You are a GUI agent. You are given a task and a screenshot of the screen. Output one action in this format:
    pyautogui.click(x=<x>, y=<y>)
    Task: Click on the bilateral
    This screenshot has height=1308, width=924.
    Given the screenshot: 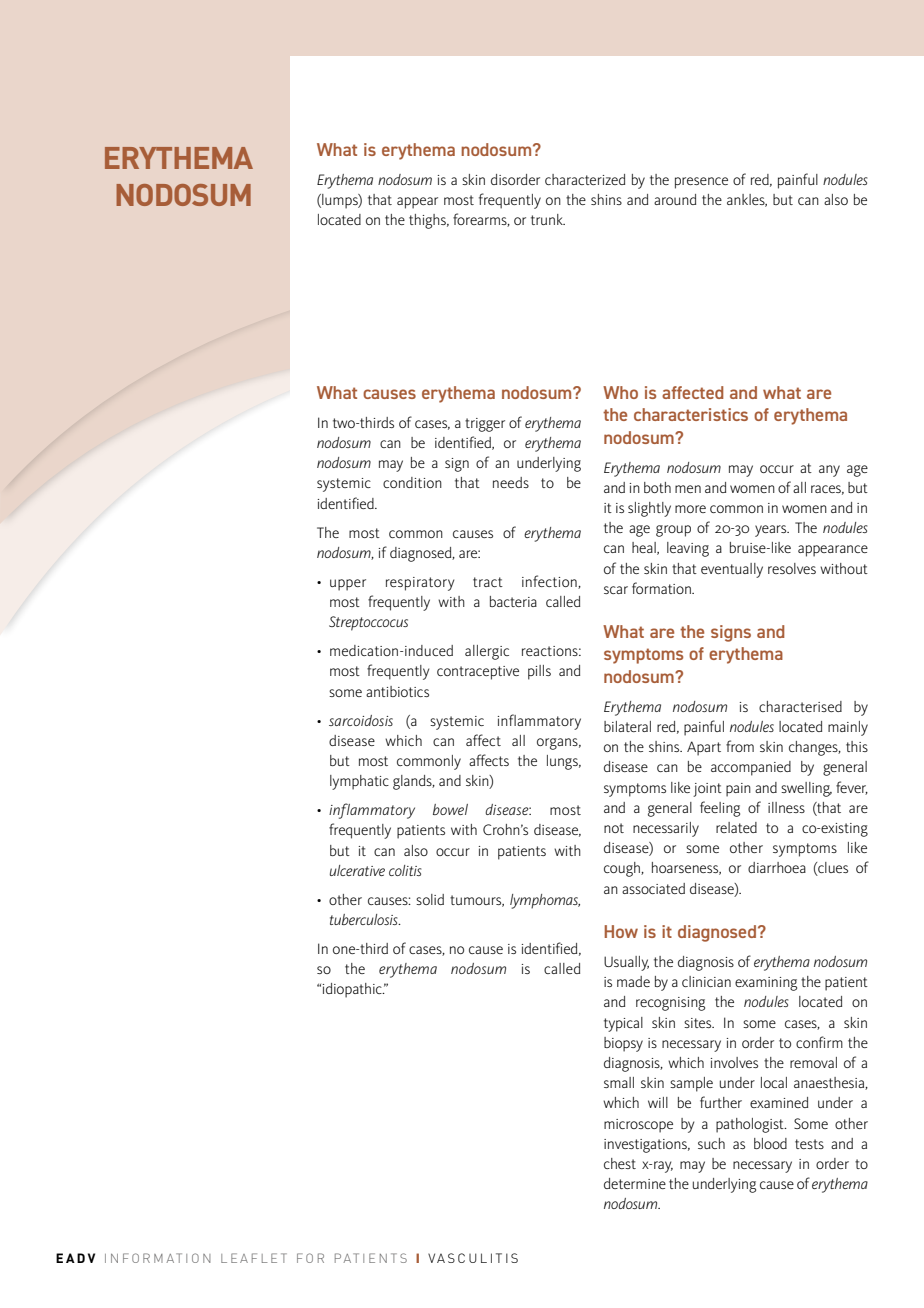 What is the action you would take?
    pyautogui.click(x=627, y=726)
